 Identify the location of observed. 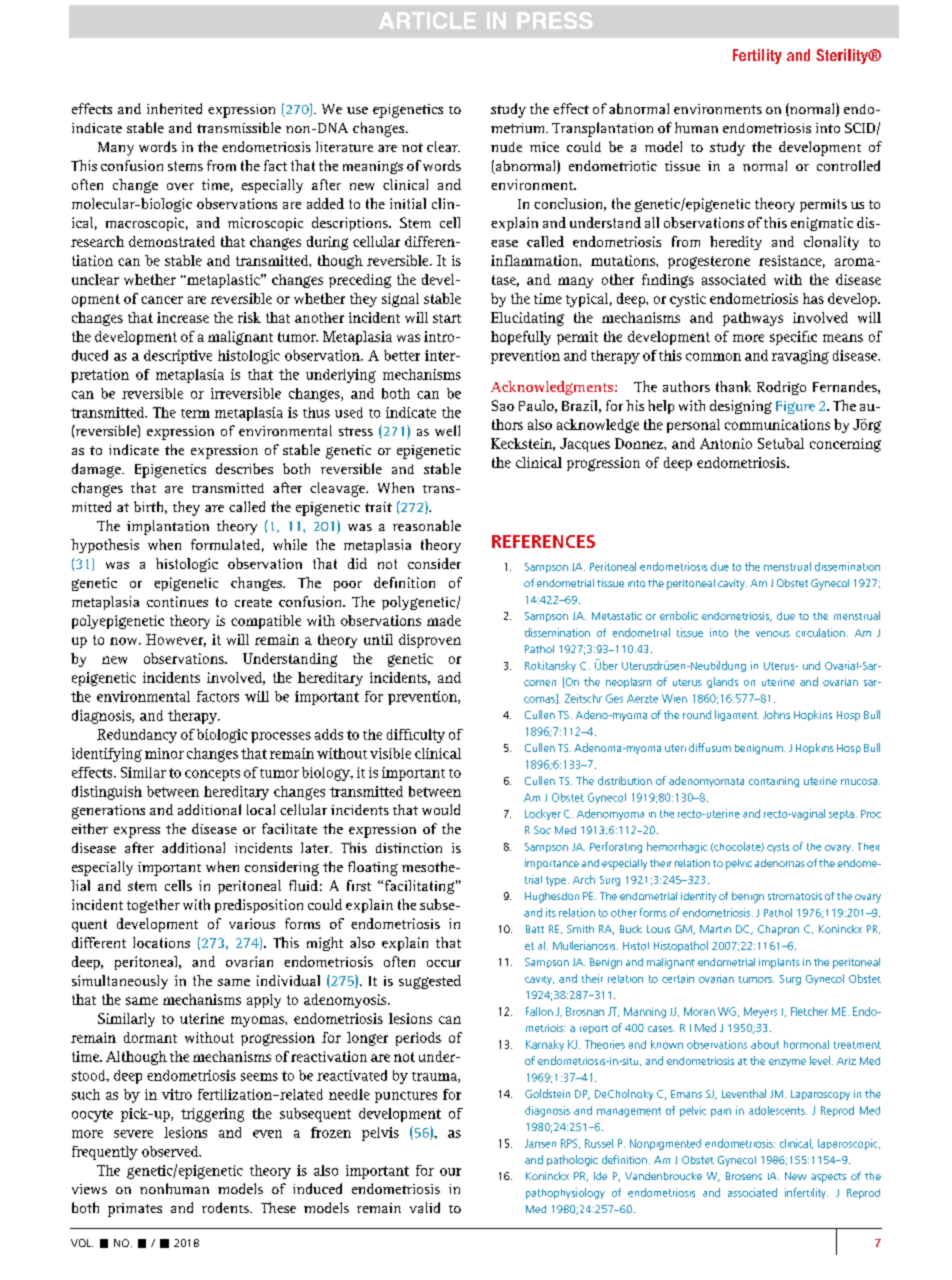
(171, 1151).
